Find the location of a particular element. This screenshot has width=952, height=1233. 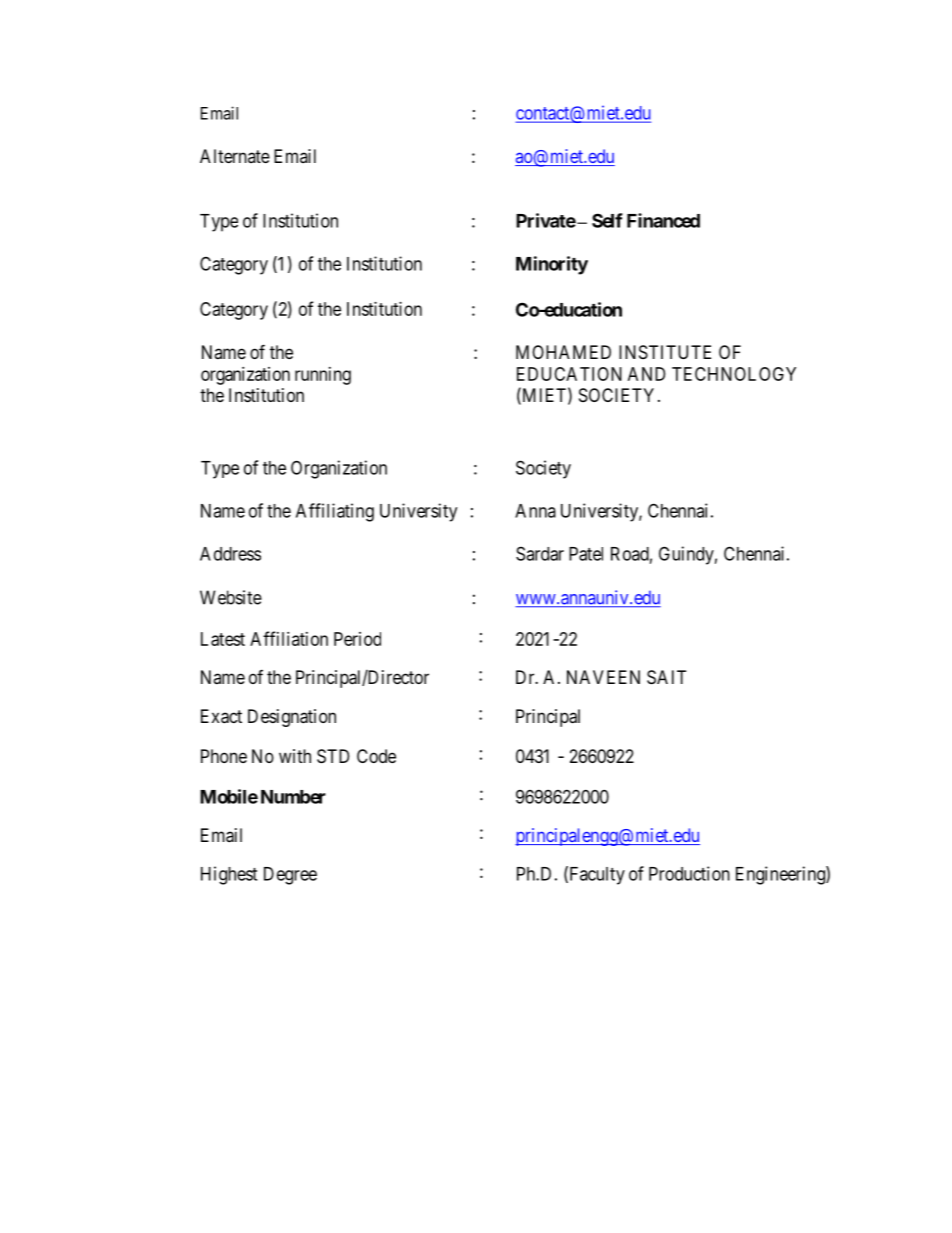

Degree is located at coordinates (290, 876).
